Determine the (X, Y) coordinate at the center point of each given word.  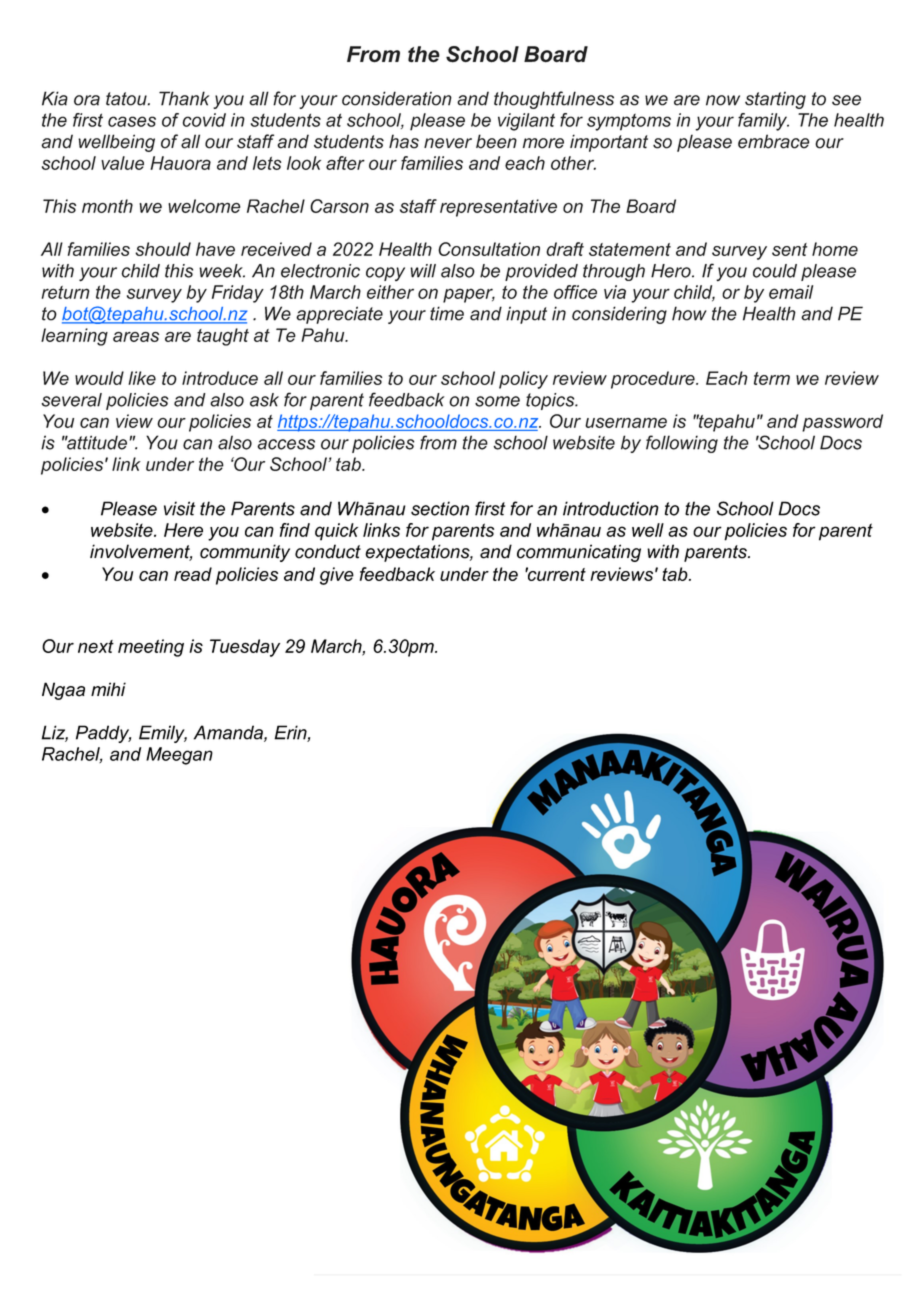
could (775, 271)
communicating (579, 553)
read (193, 574)
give (337, 576)
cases (132, 121)
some (497, 401)
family (763, 122)
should (163, 249)
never (448, 143)
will (423, 271)
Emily (163, 734)
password (842, 423)
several (71, 400)
